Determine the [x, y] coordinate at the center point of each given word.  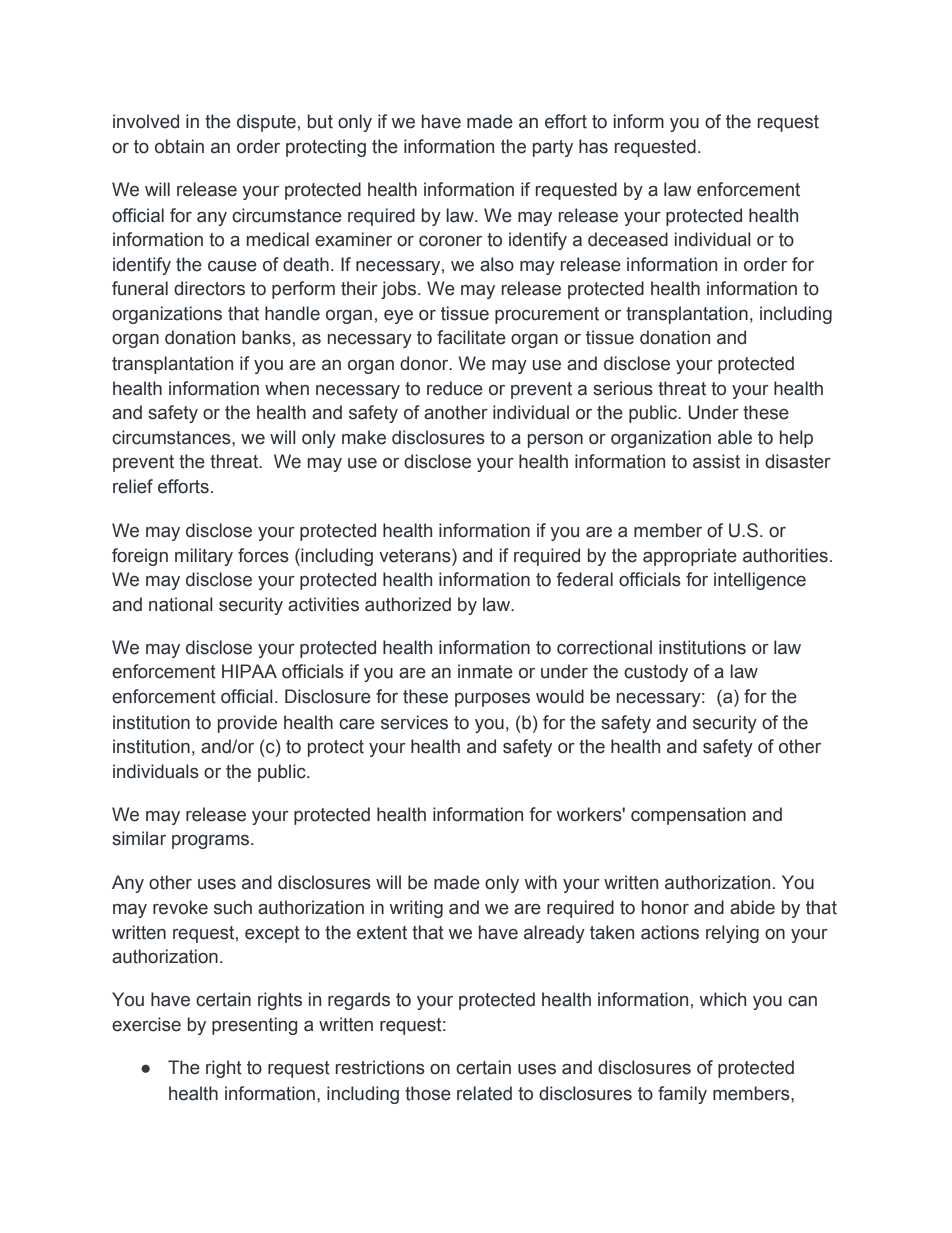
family [682, 1095]
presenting [254, 1026]
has [593, 146]
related [484, 1093]
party [553, 148]
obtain [179, 146]
